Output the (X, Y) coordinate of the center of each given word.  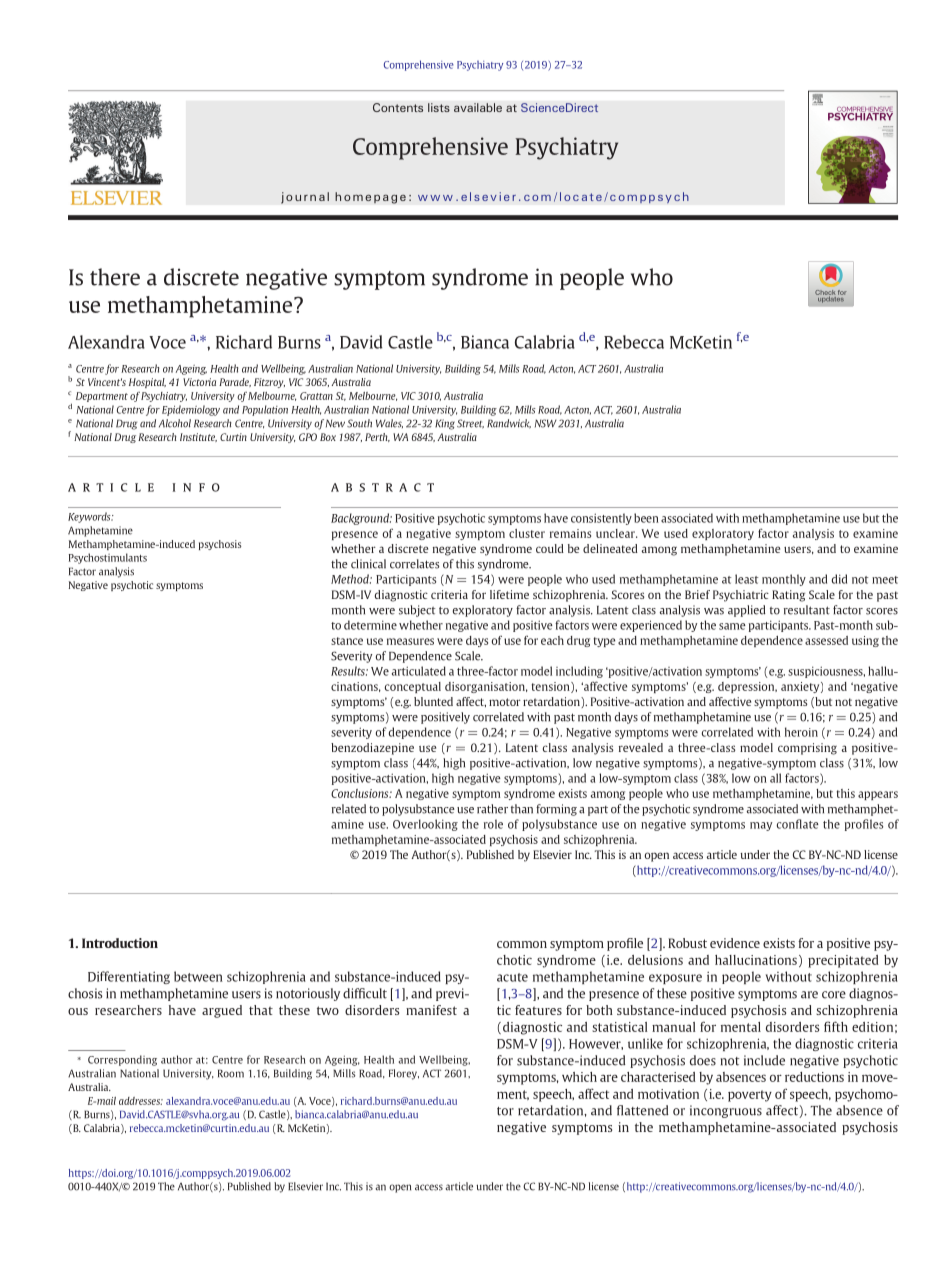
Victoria (199, 382)
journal (305, 198)
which (579, 1077)
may (761, 826)
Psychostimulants (108, 558)
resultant (807, 610)
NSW (546, 423)
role (493, 824)
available (478, 107)
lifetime (509, 594)
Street (470, 424)
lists (439, 107)
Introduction (120, 943)
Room (231, 1073)
